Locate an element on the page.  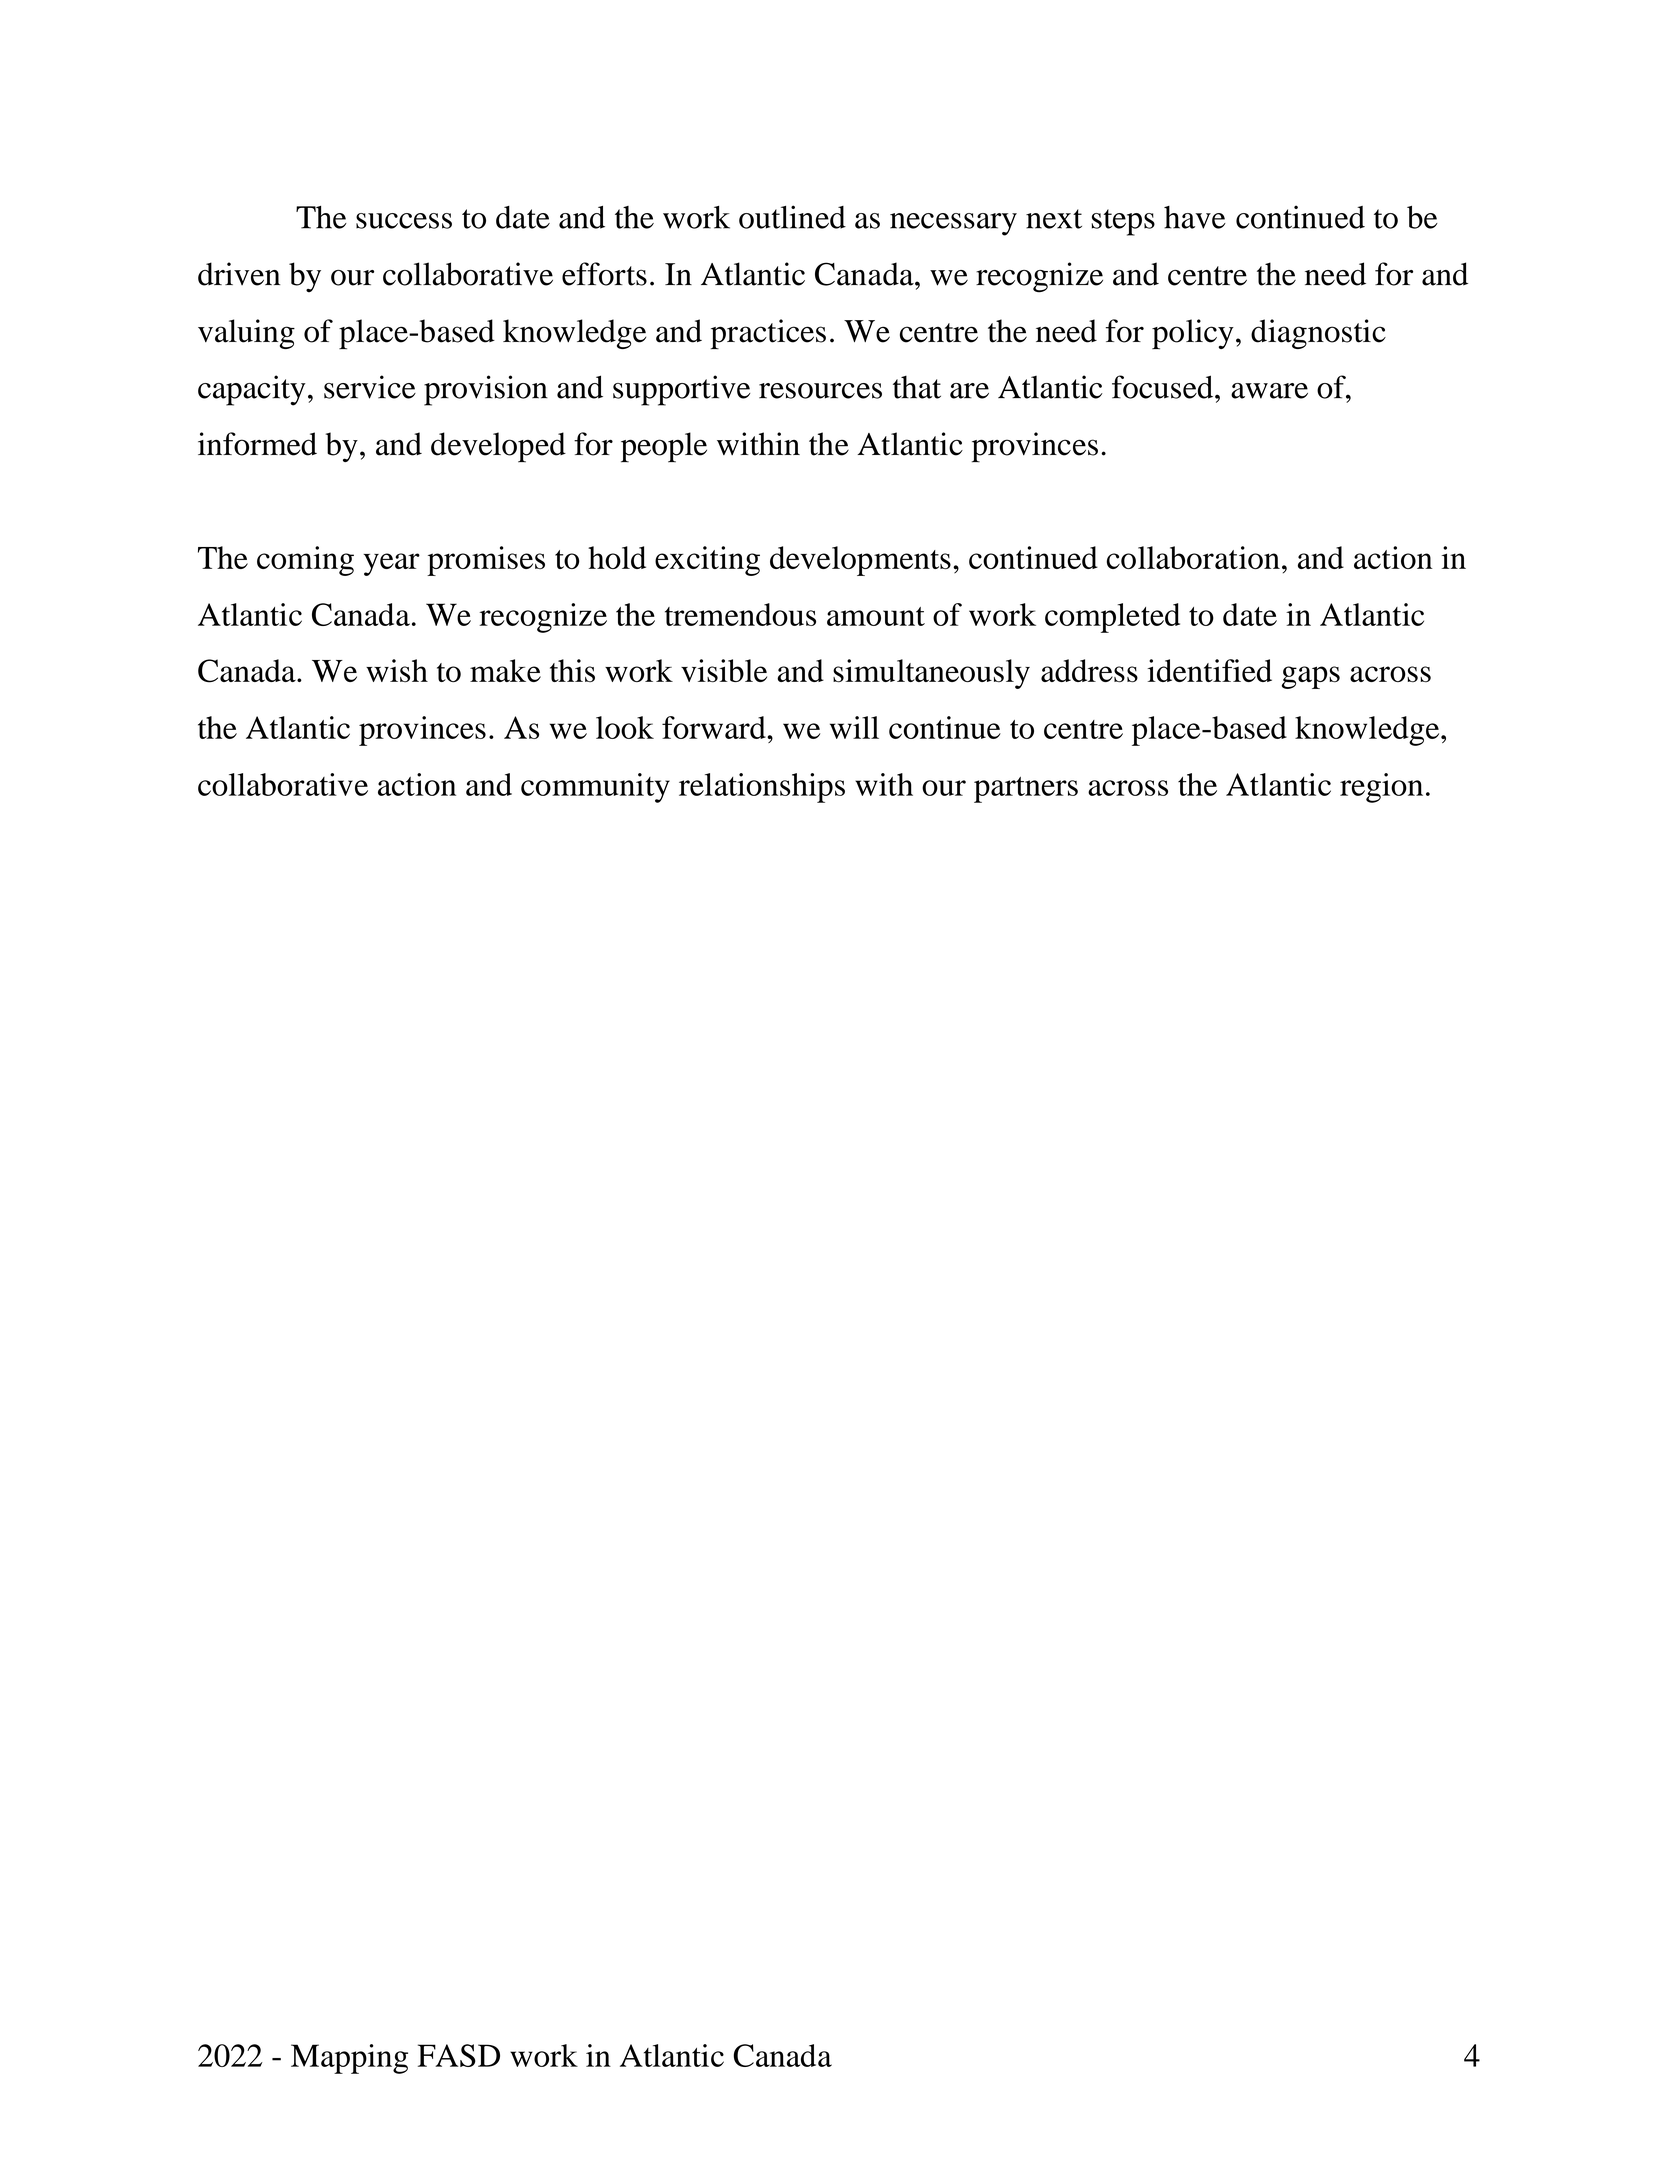
gaps is located at coordinates (1311, 677).
